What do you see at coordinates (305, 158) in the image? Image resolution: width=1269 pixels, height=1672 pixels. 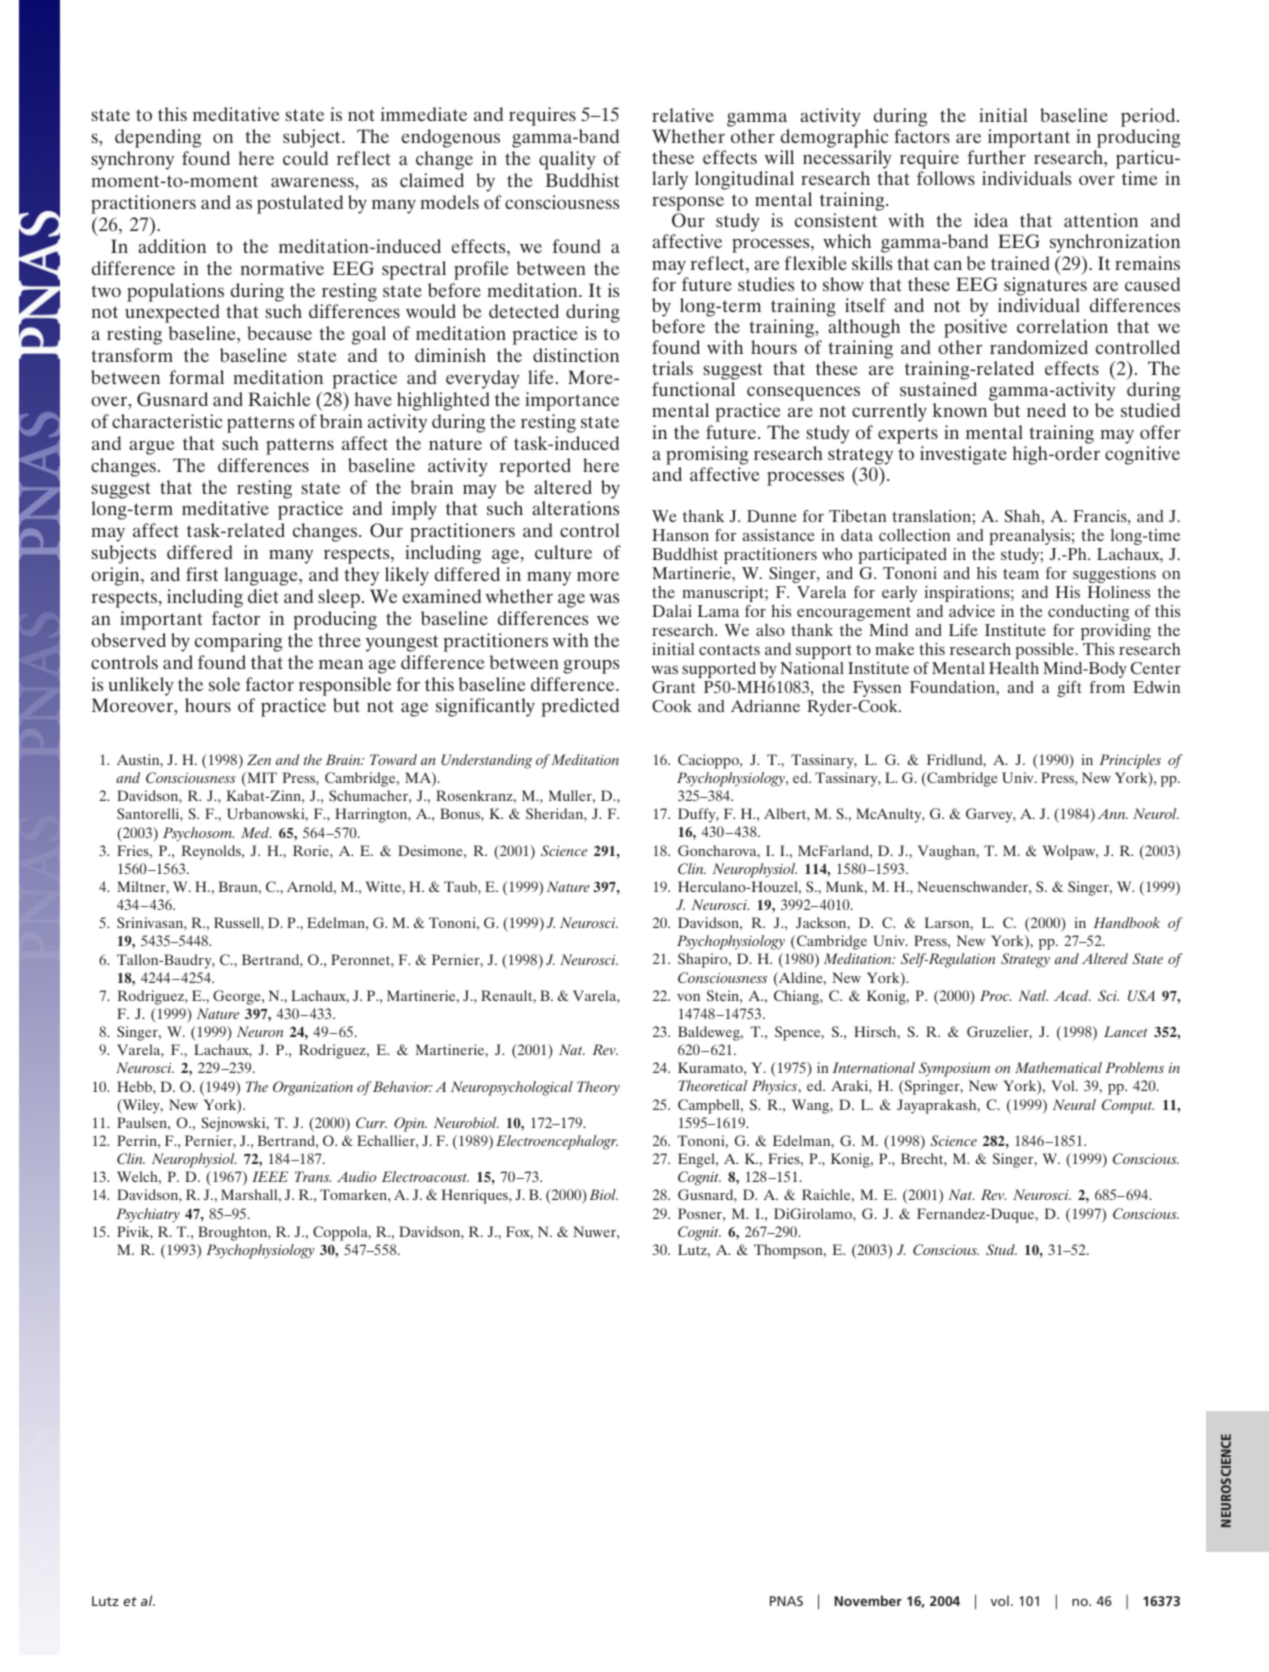 I see `could` at bounding box center [305, 158].
